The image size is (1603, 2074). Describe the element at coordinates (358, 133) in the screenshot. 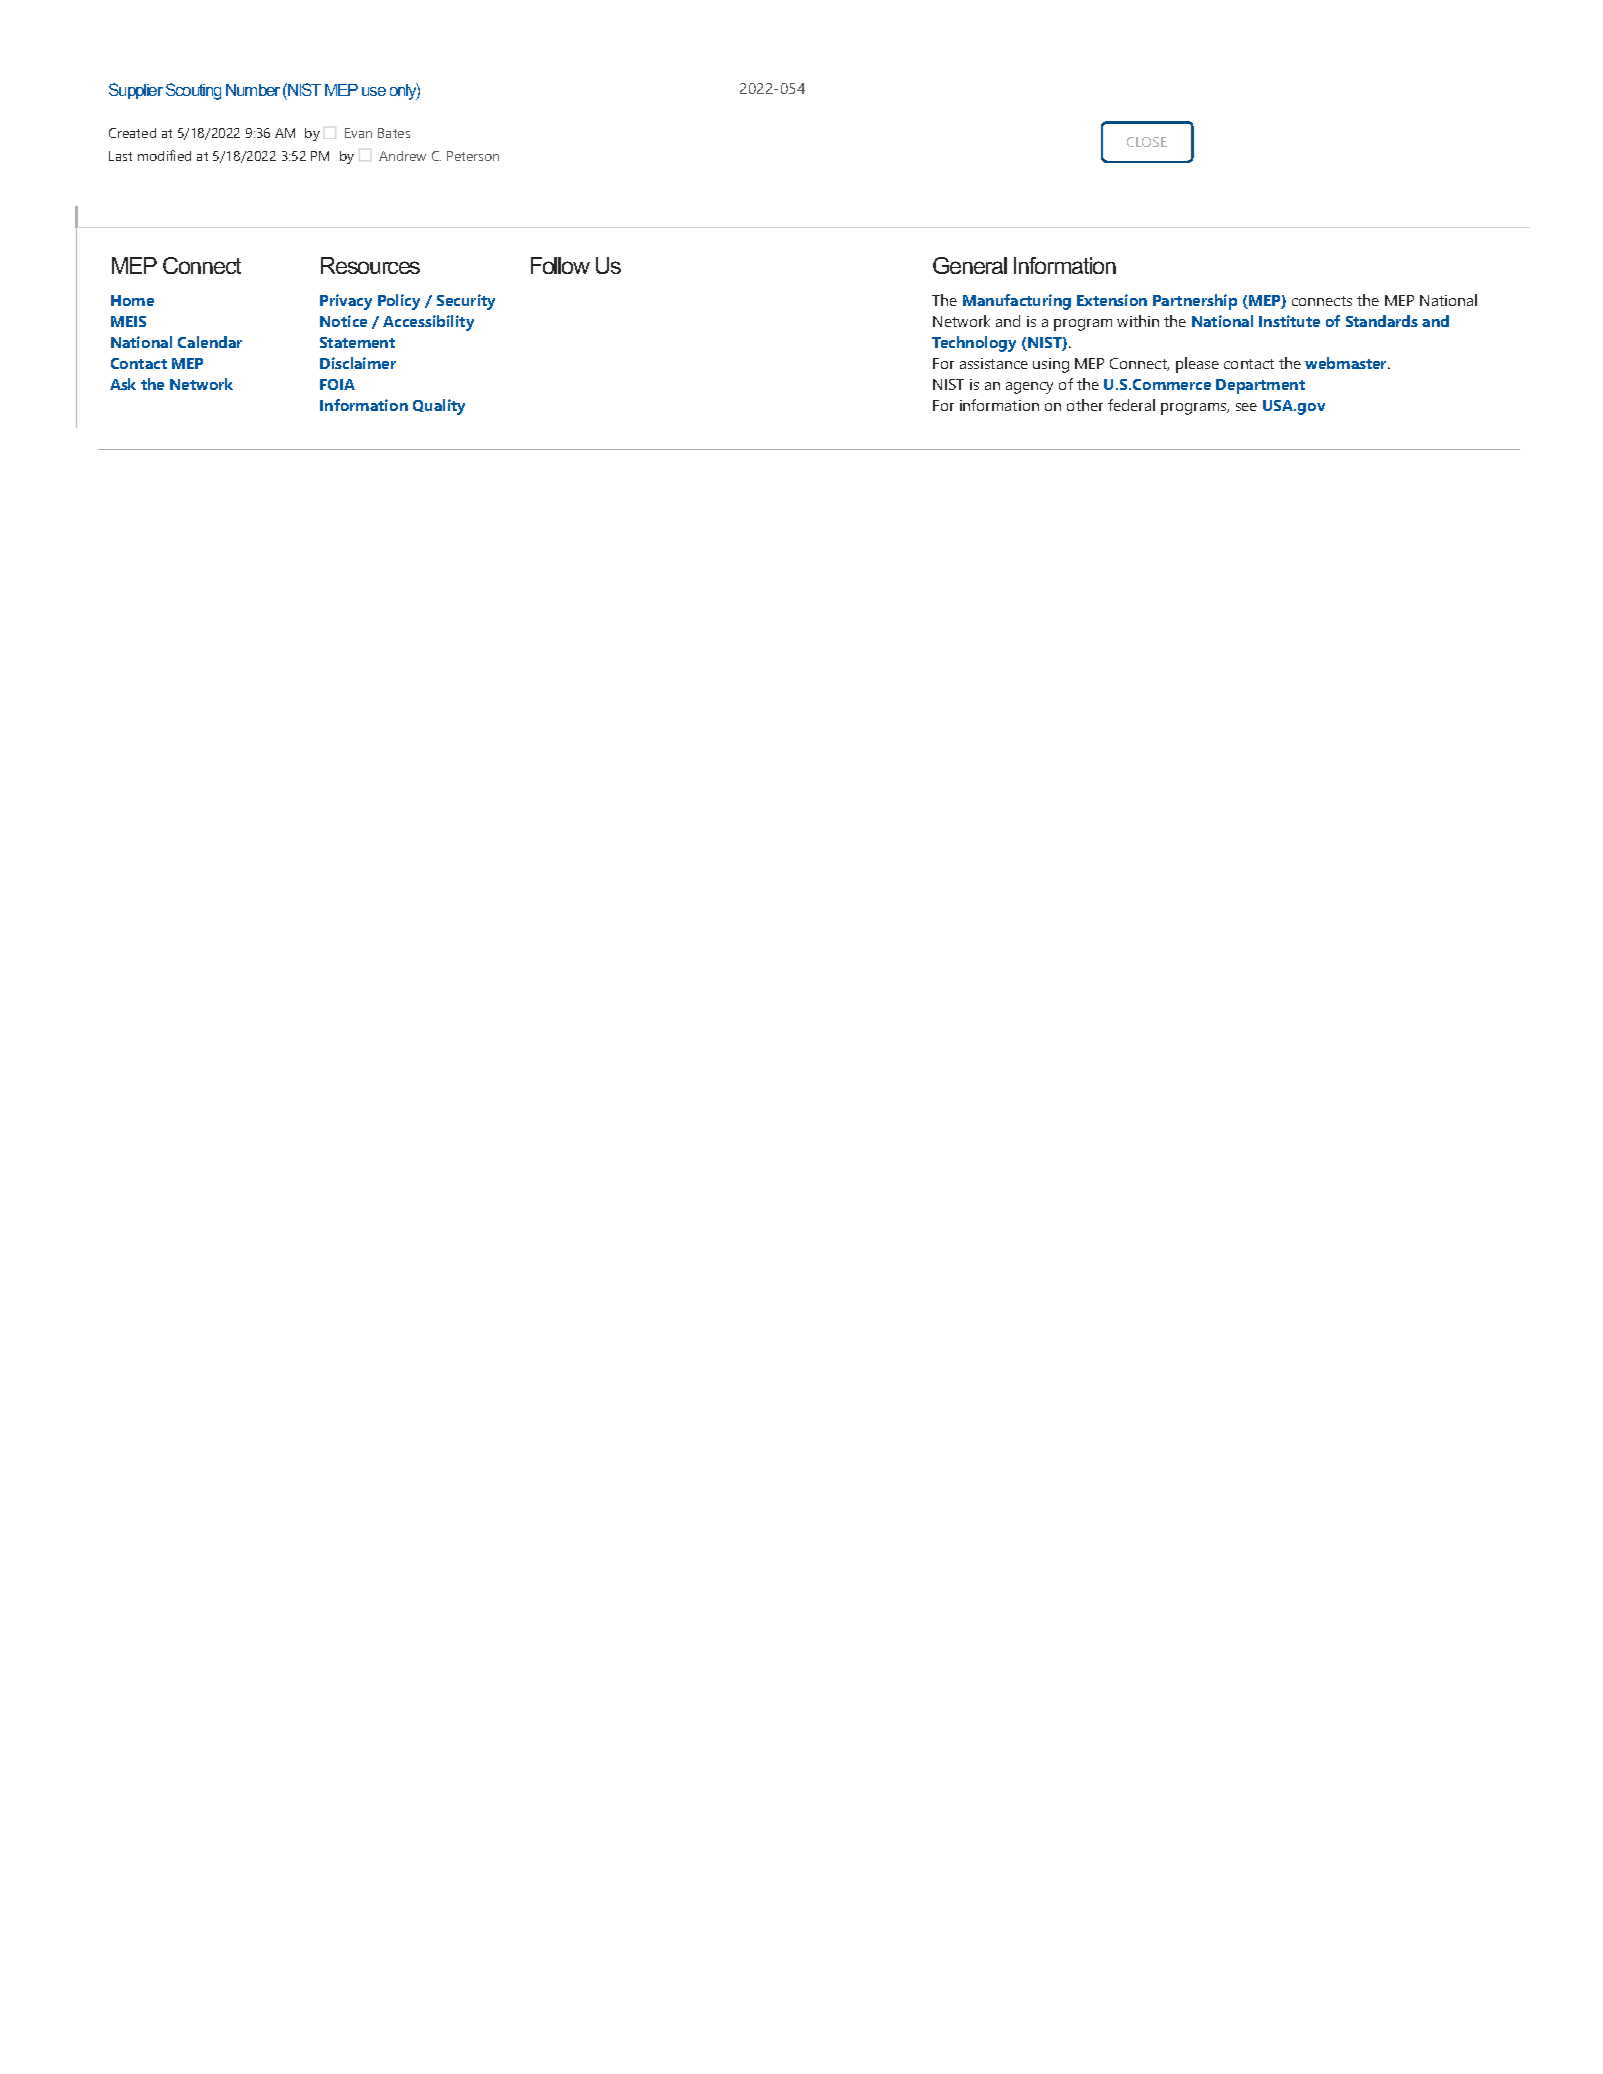

I see `Evan` at that location.
